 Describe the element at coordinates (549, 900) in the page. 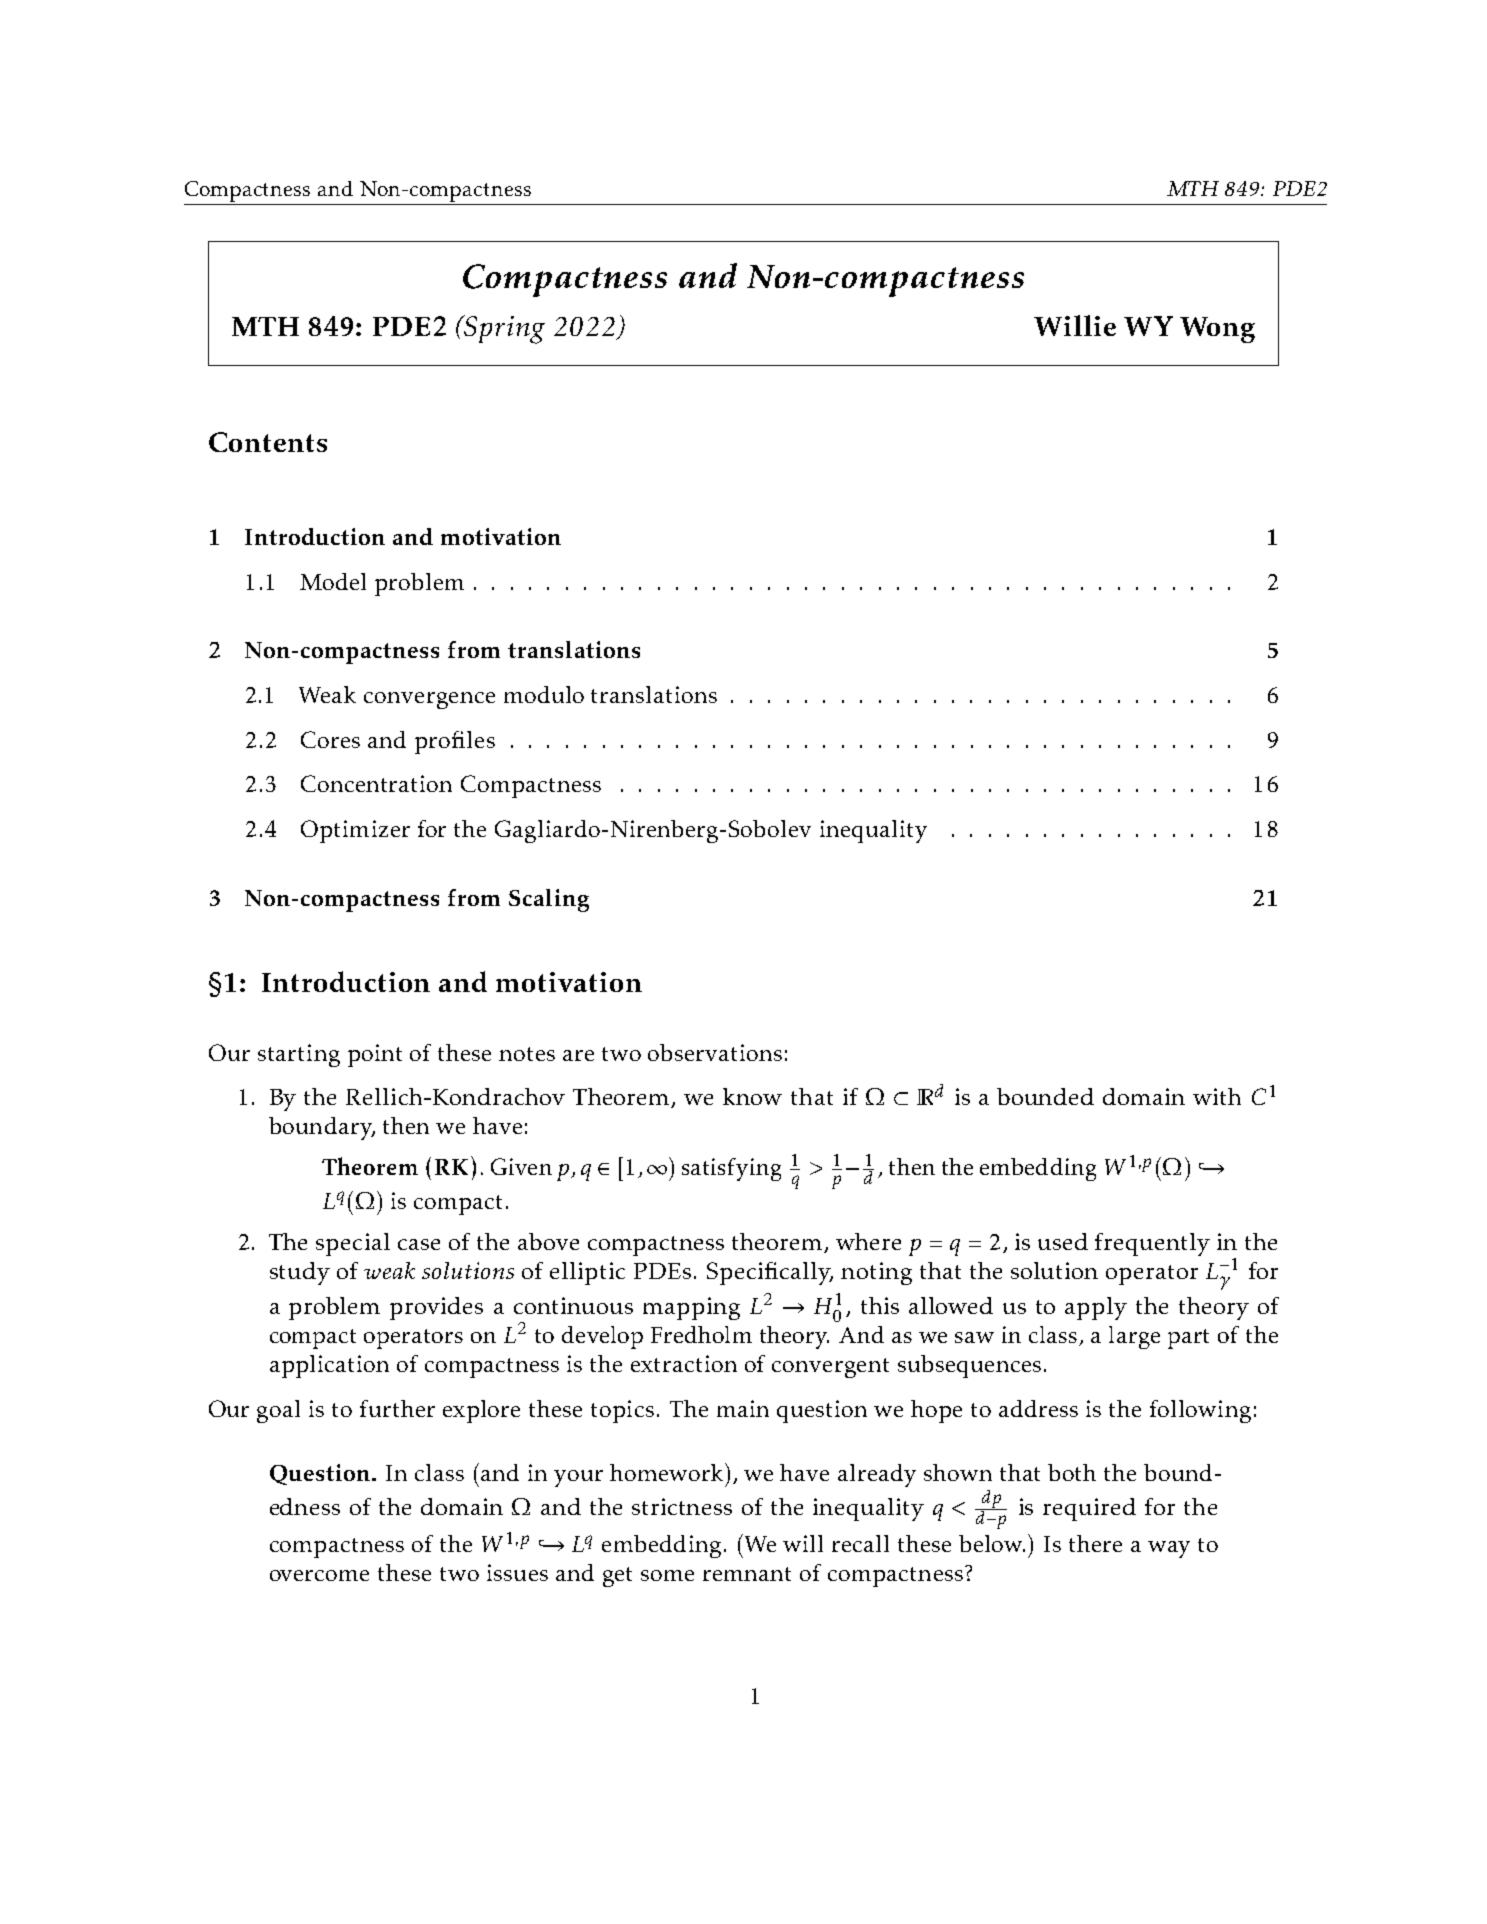

I see `Scaling` at that location.
